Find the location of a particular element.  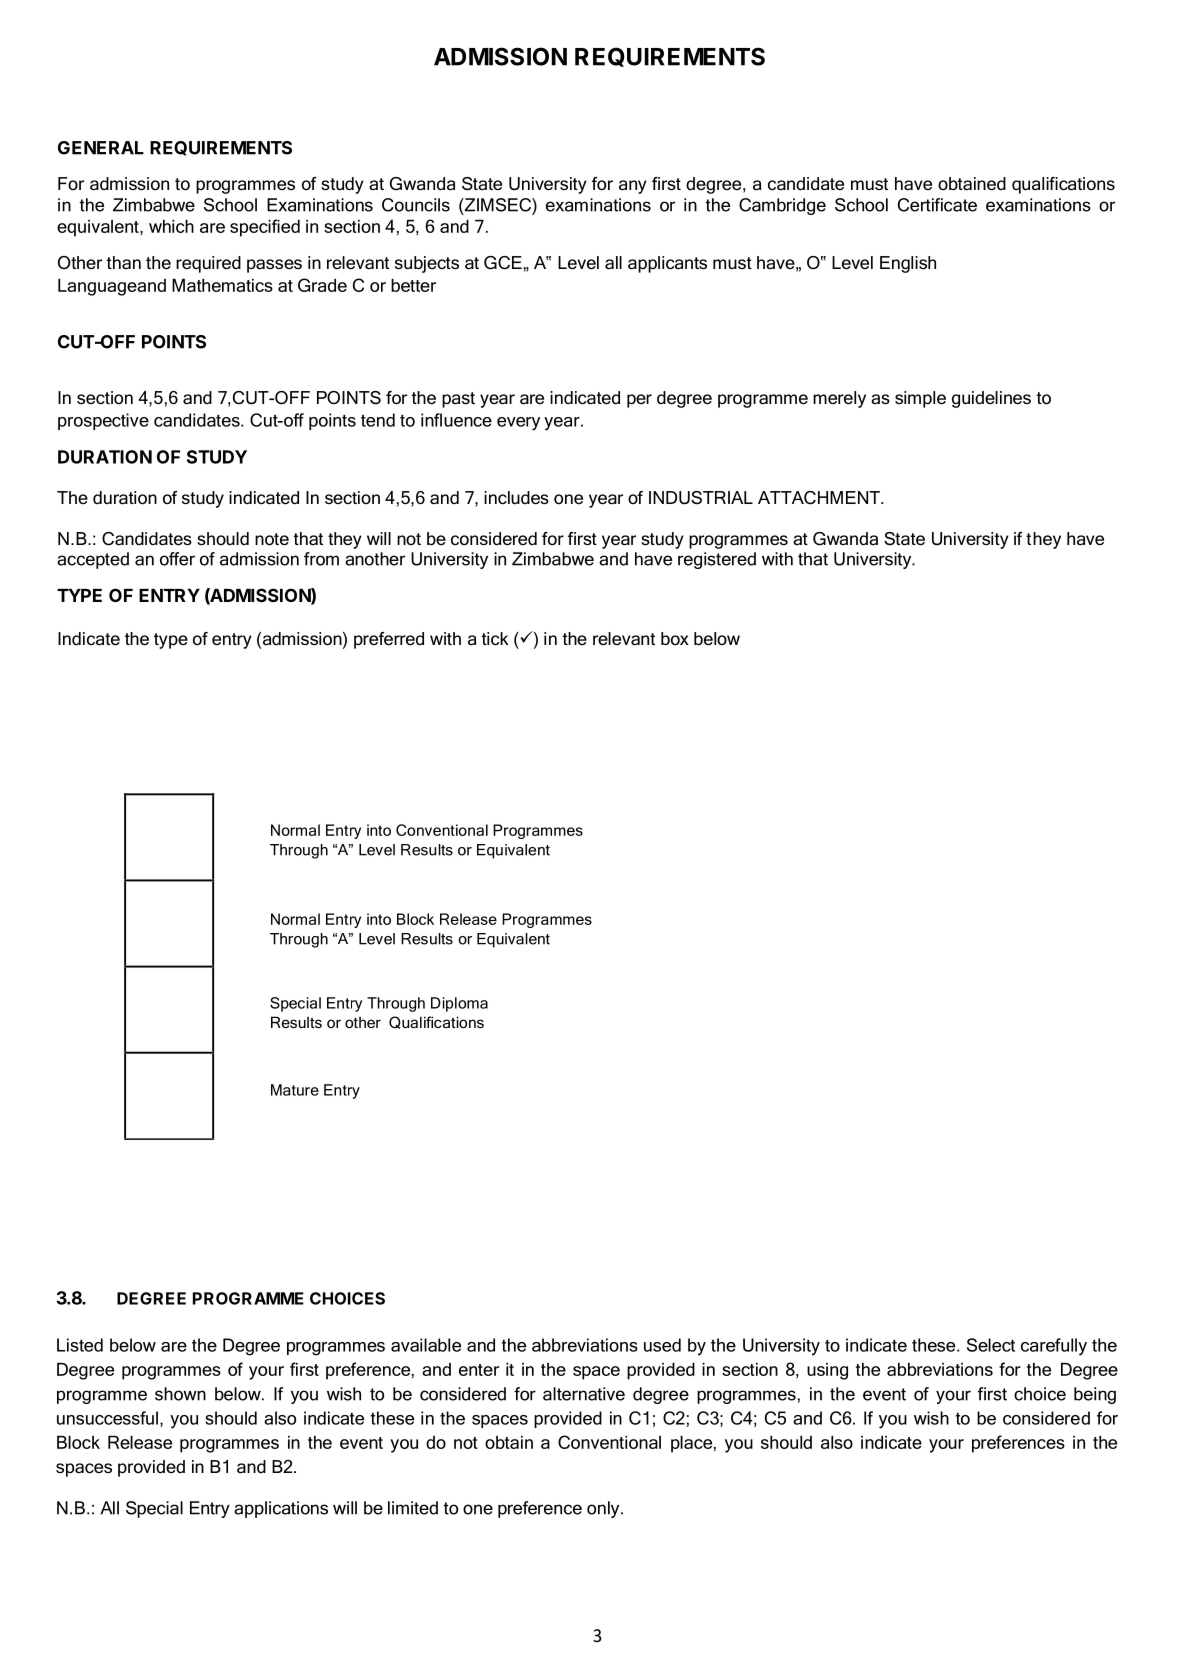

Certificate is located at coordinates (937, 205).
